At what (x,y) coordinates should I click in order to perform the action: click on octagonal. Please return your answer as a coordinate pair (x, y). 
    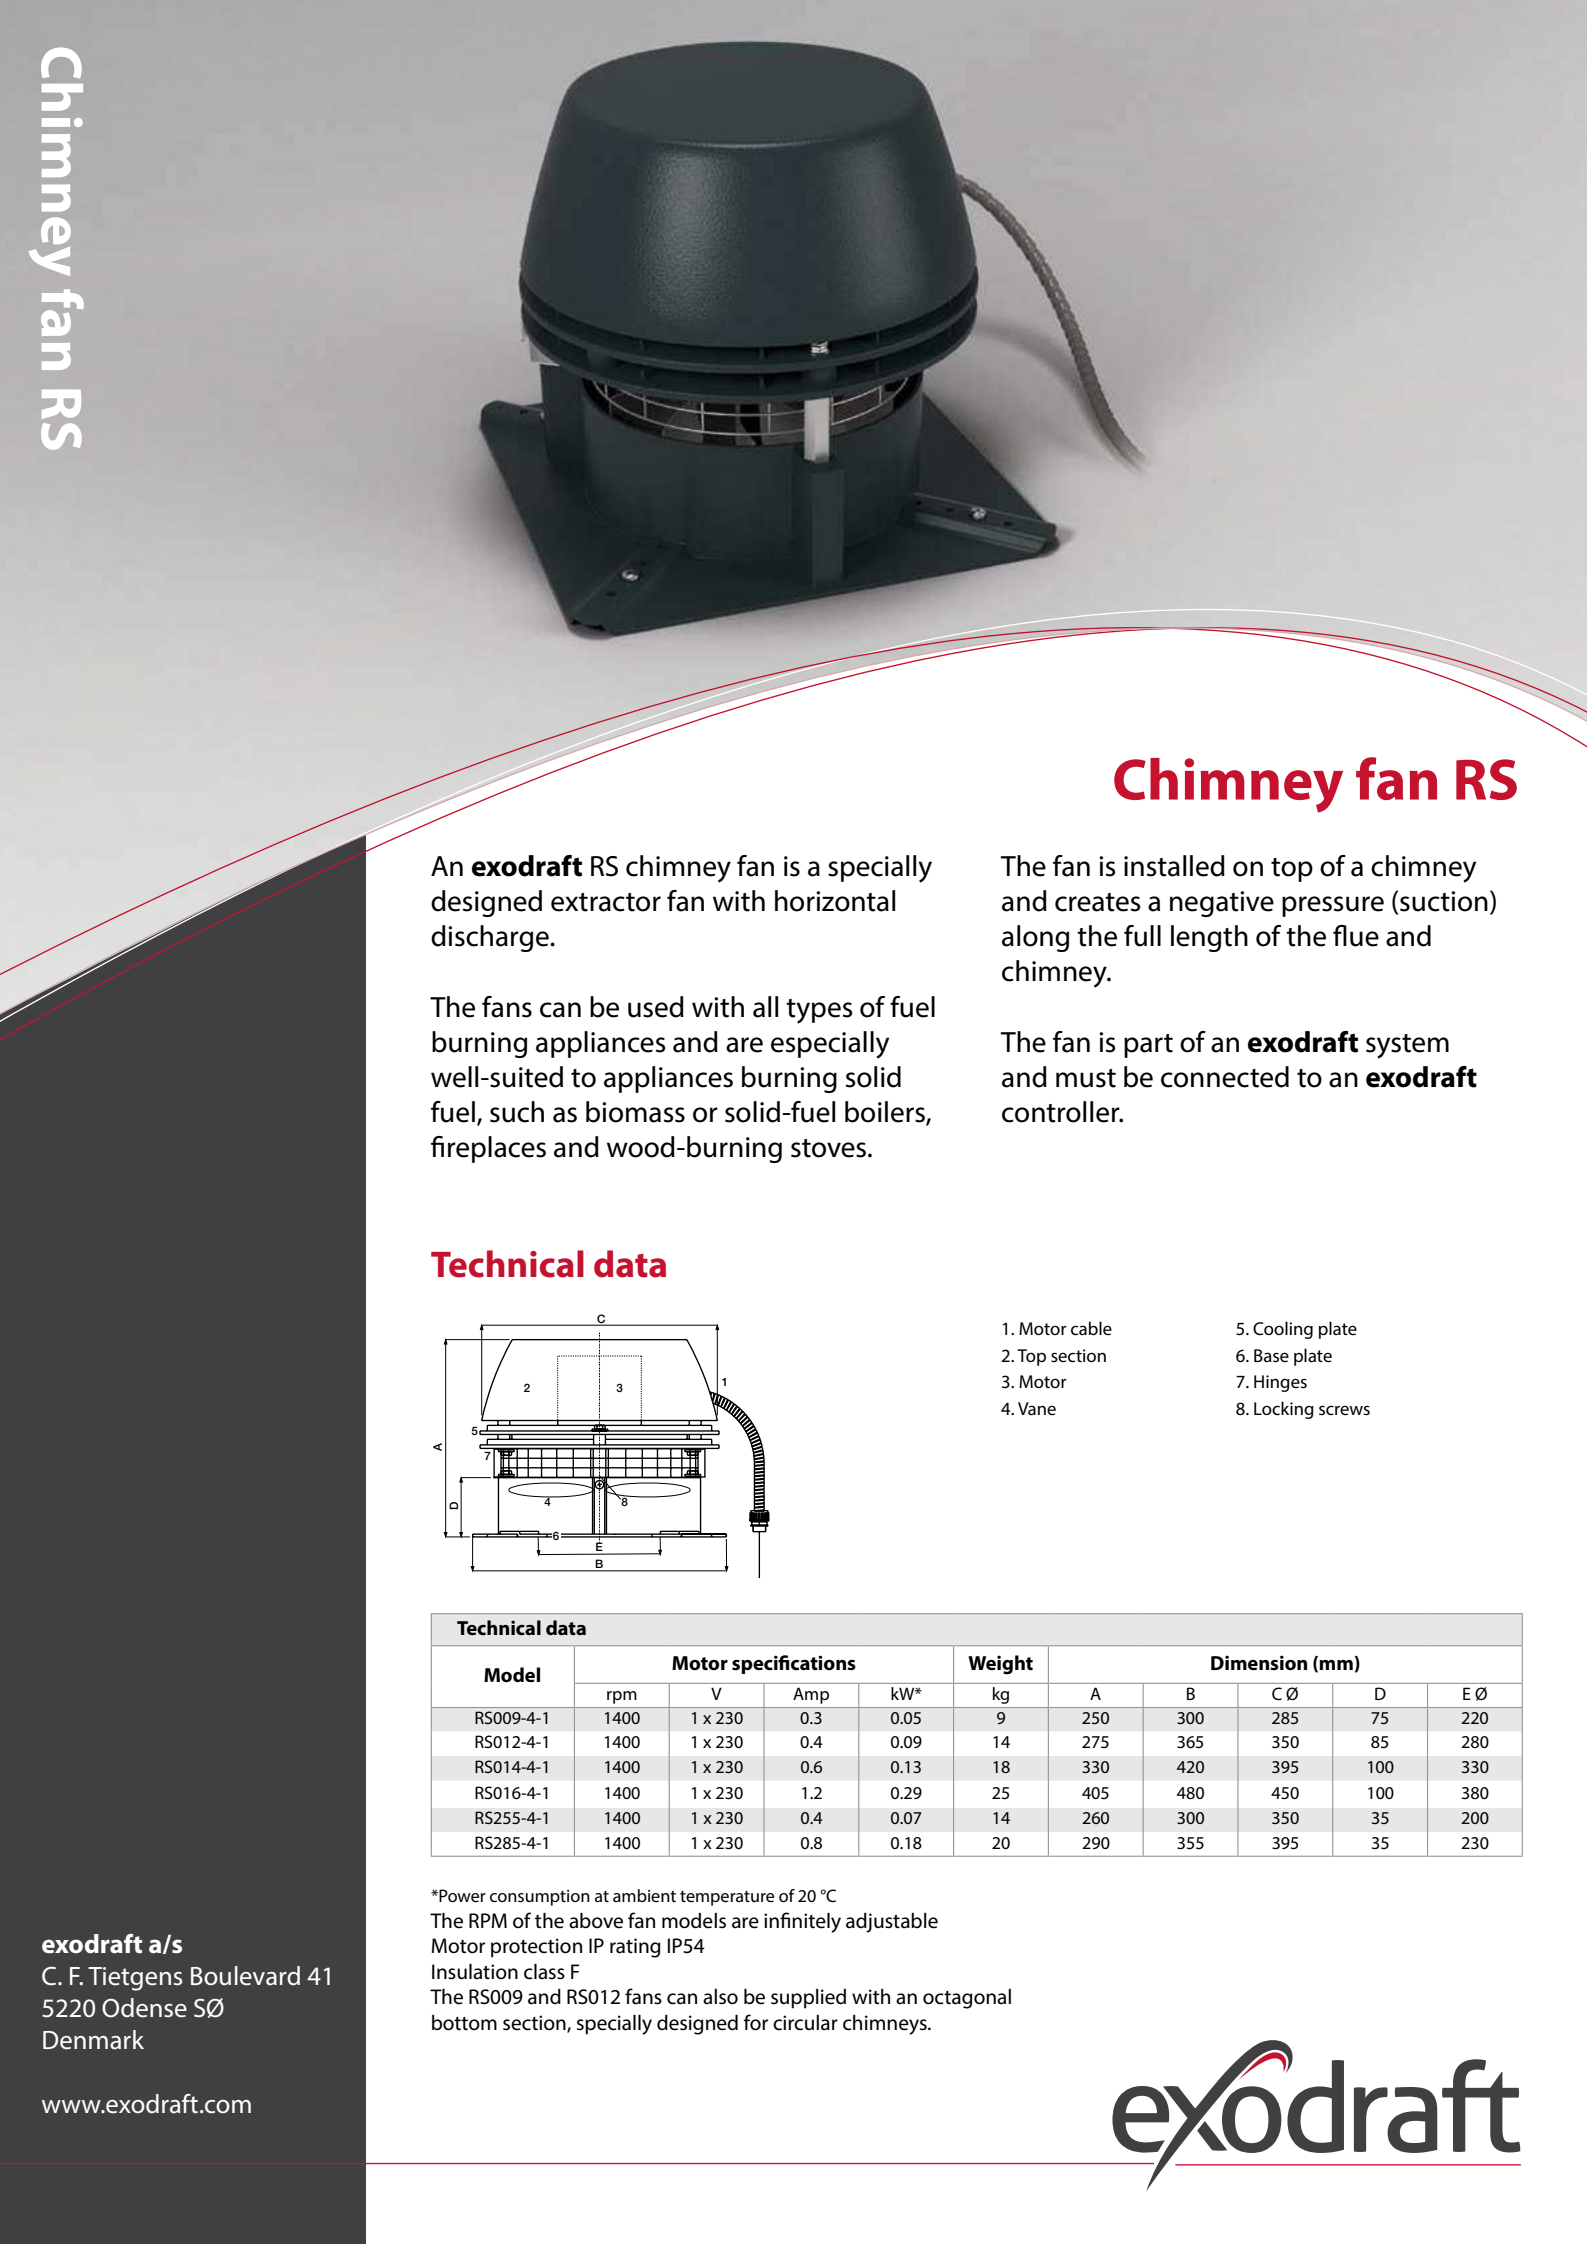
    Looking at the image, I should click on (967, 1999).
